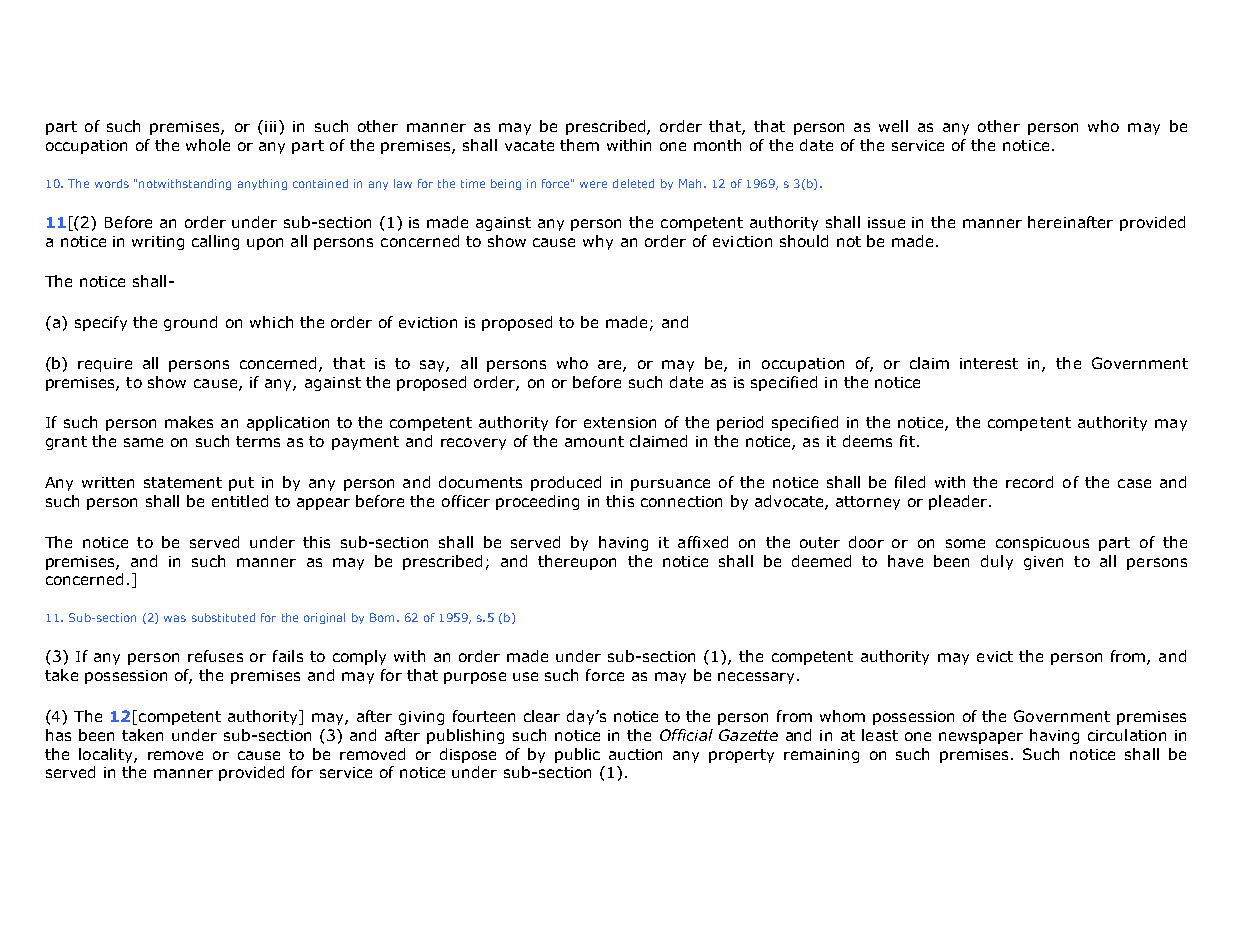 The height and width of the screenshot is (952, 1233). What do you see at coordinates (577, 755) in the screenshot?
I see `public` at bounding box center [577, 755].
